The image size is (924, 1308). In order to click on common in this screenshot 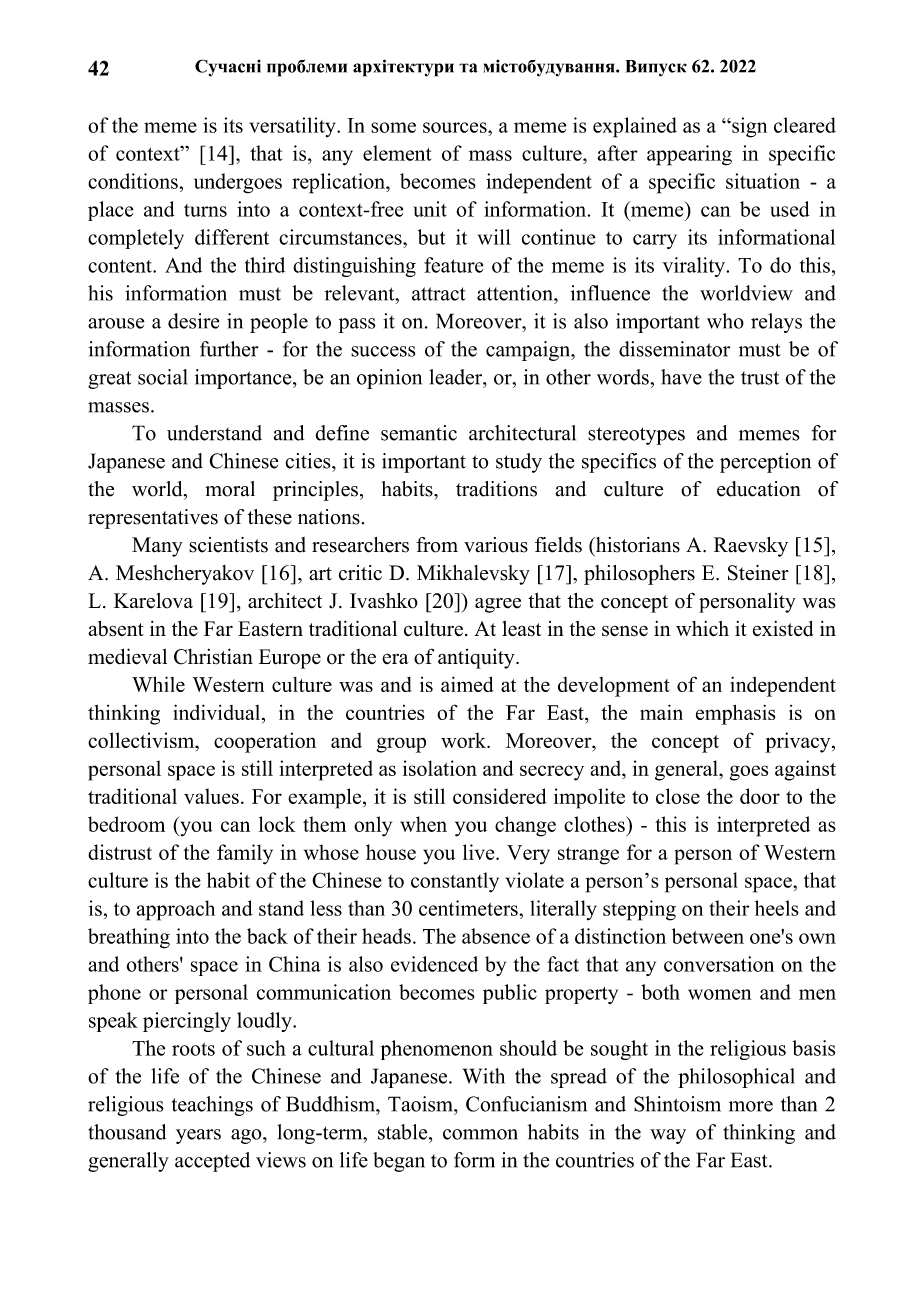, I will do `click(480, 1134)`.
